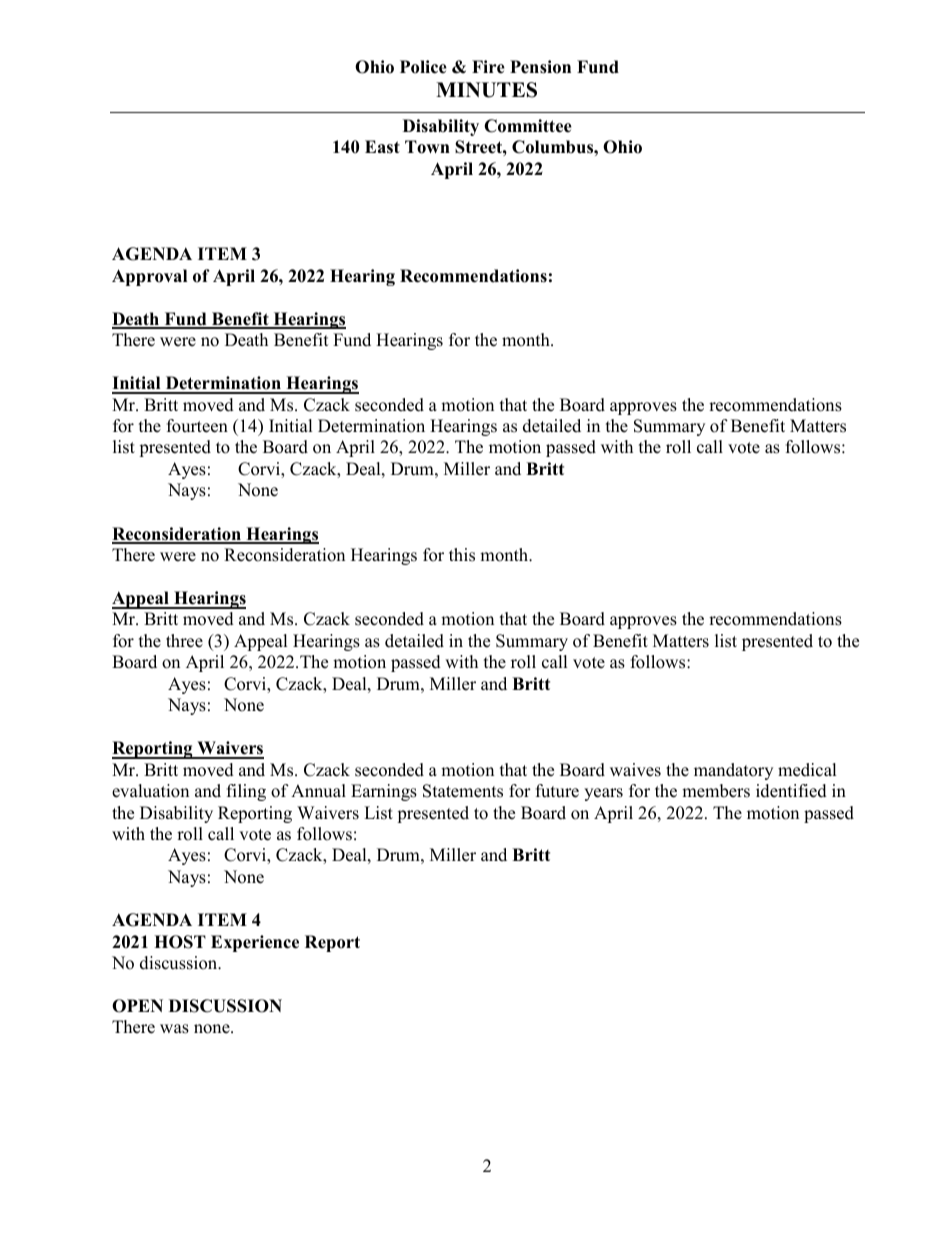 The width and height of the page is (952, 1233). Describe the element at coordinates (462, 555) in the page. I see `this` at that location.
